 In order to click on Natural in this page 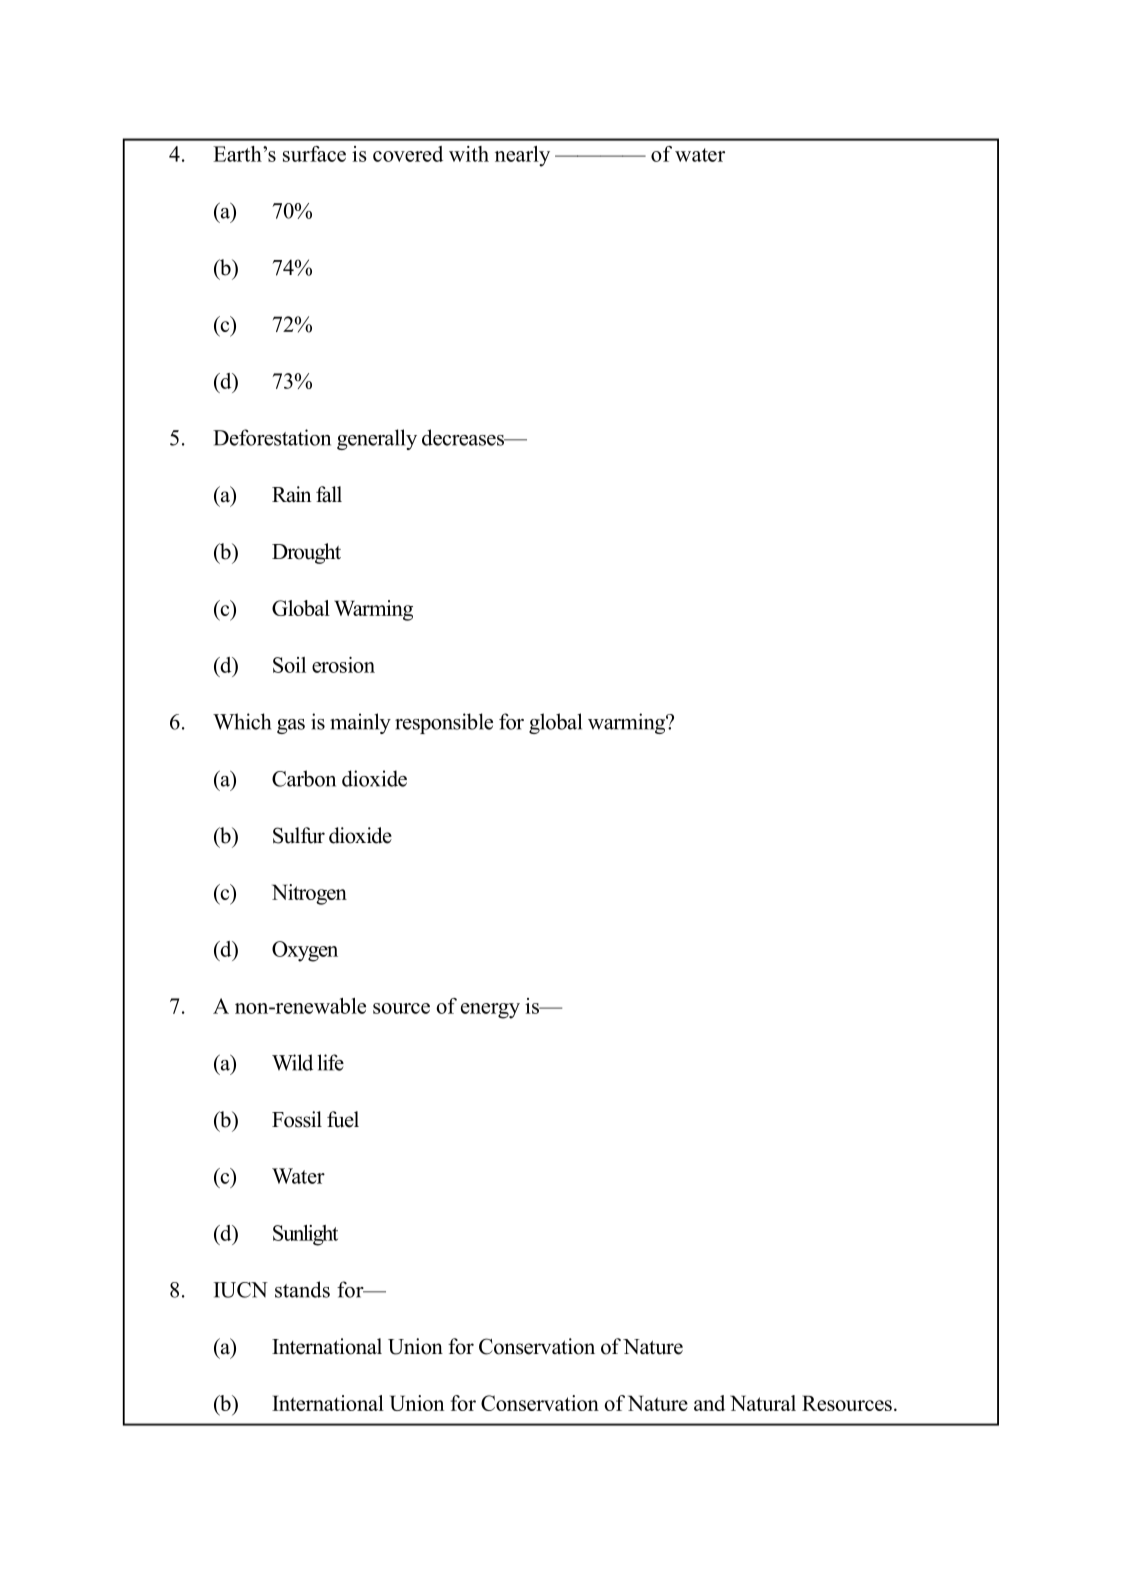, I will do `click(763, 1403)`.
